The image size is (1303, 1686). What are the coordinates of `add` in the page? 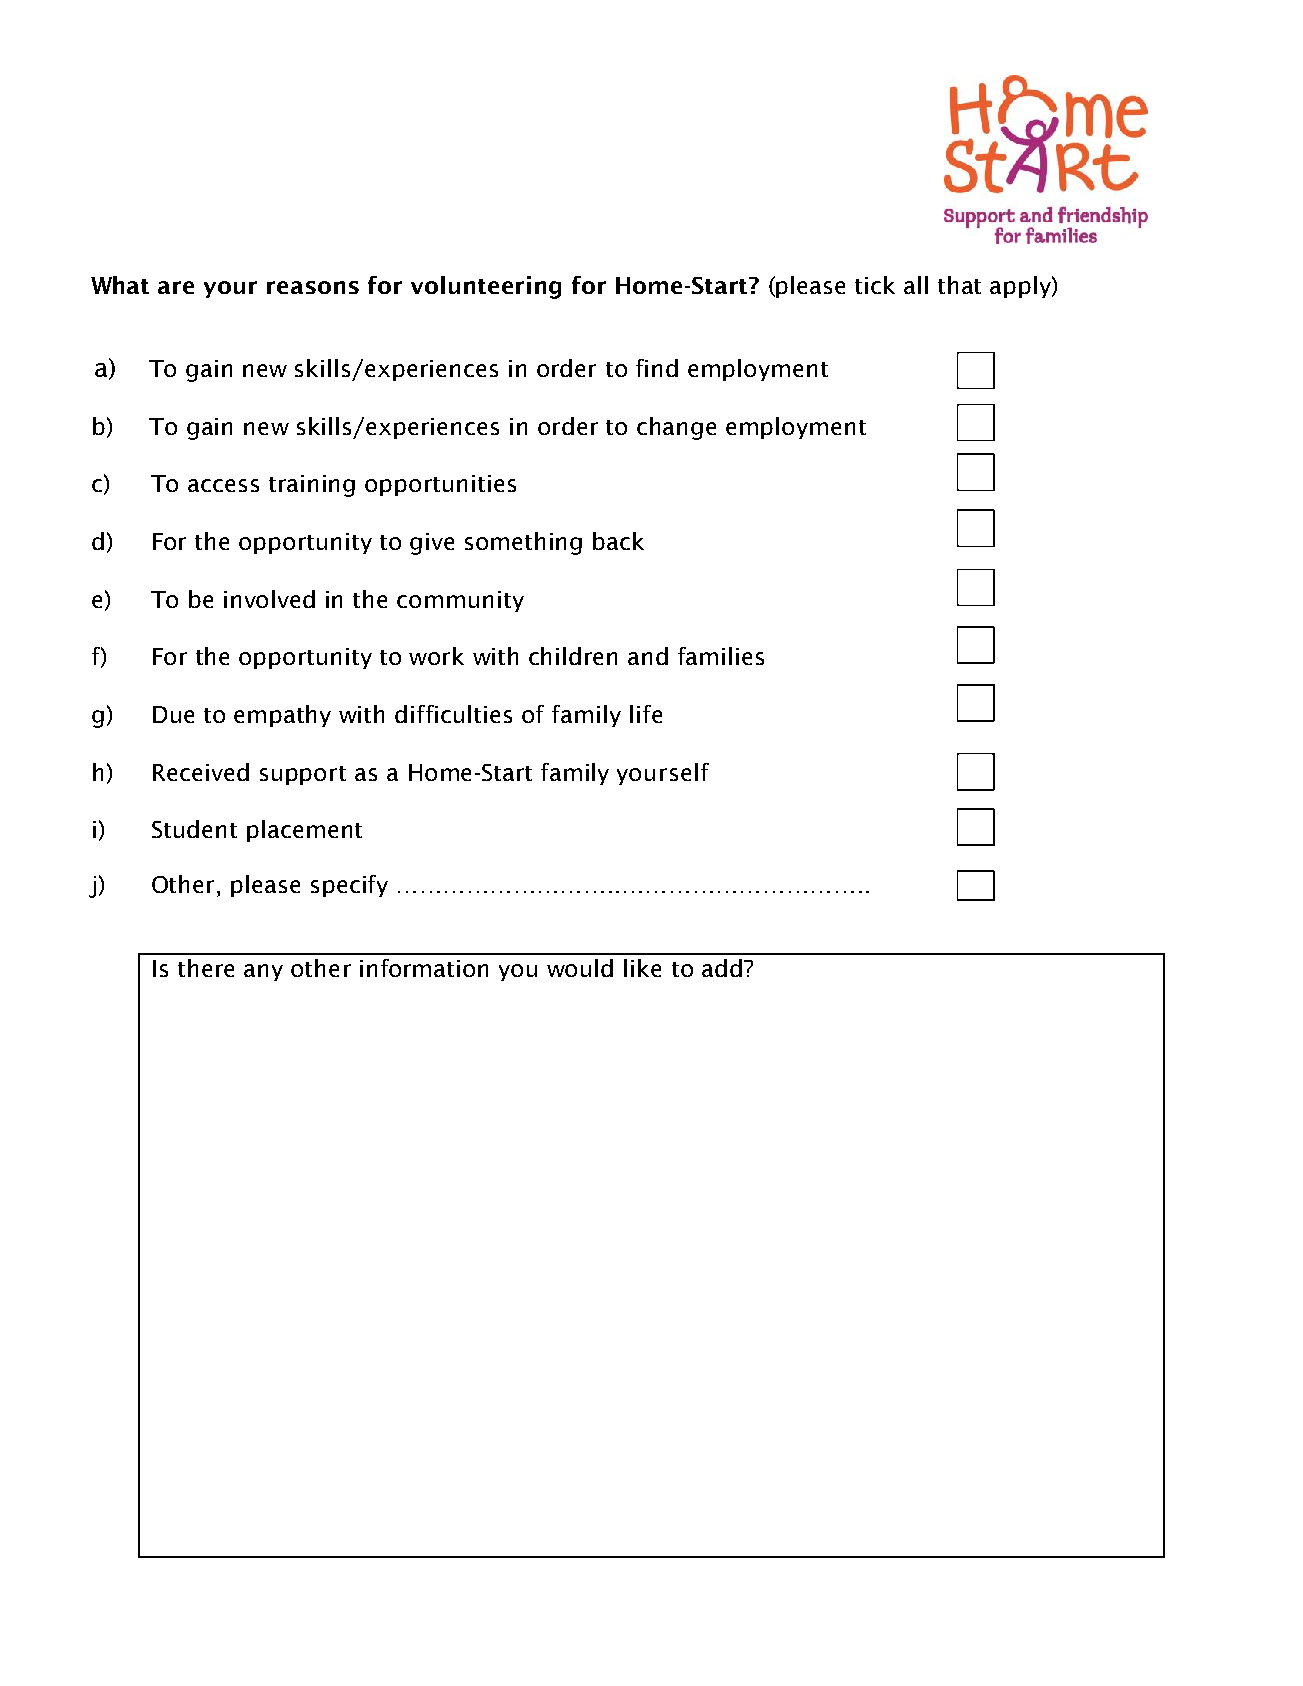 It's located at (722, 968).
